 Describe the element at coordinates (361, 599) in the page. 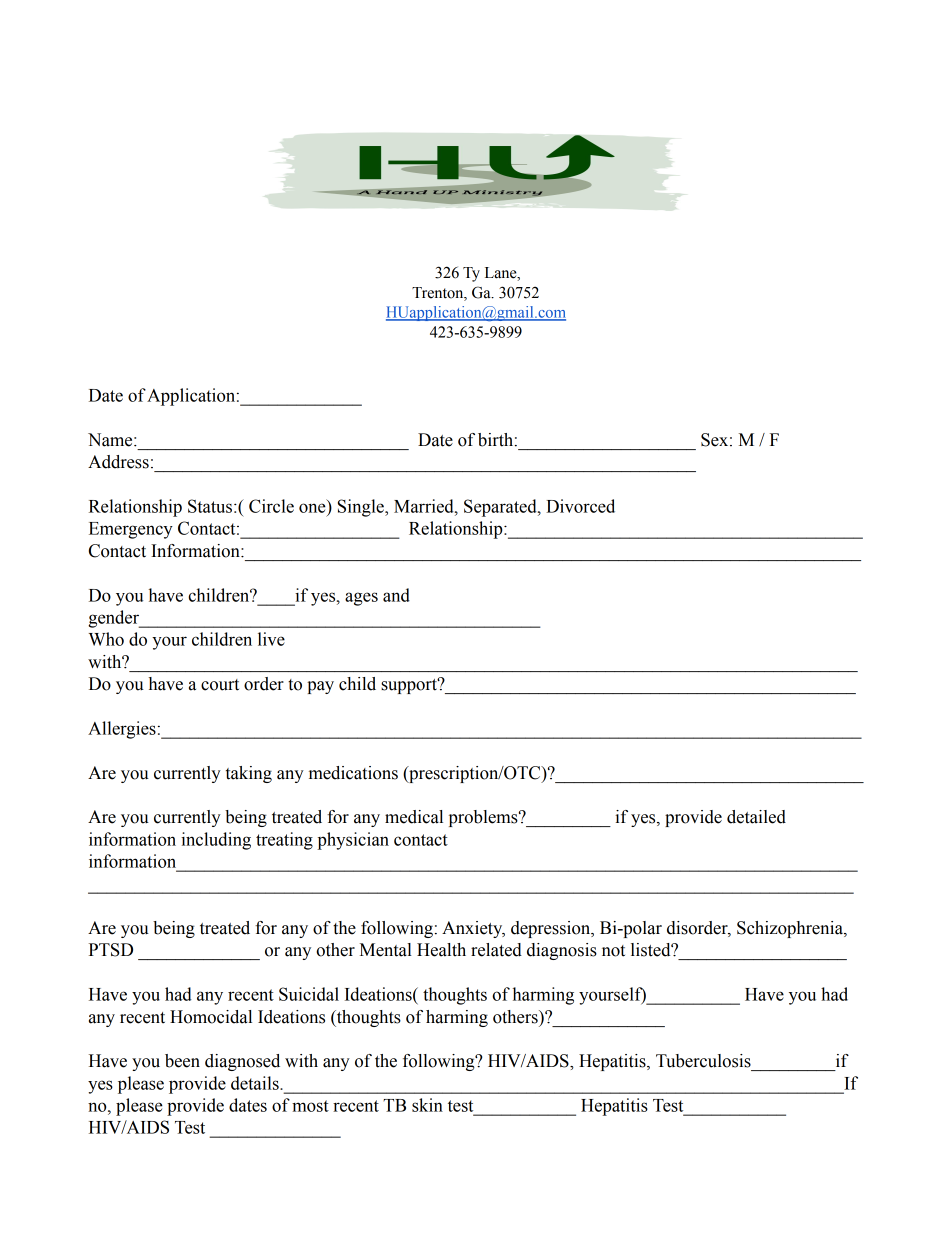

I see `ages` at that location.
